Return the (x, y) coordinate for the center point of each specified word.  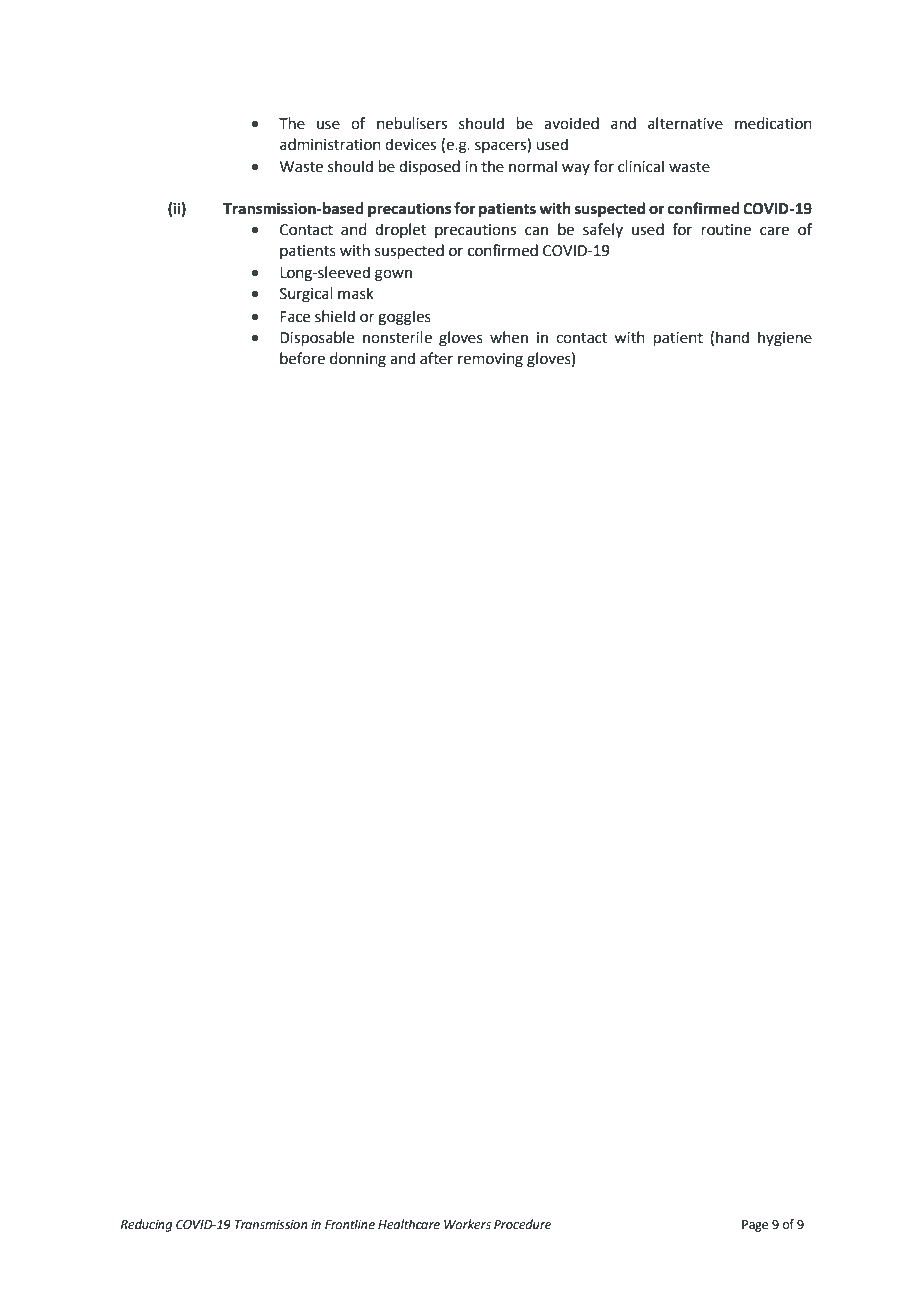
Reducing (146, 1225)
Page (755, 1226)
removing (490, 360)
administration (330, 144)
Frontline (350, 1224)
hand (732, 337)
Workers (467, 1224)
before (302, 358)
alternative (685, 123)
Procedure (522, 1224)
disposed (429, 168)
